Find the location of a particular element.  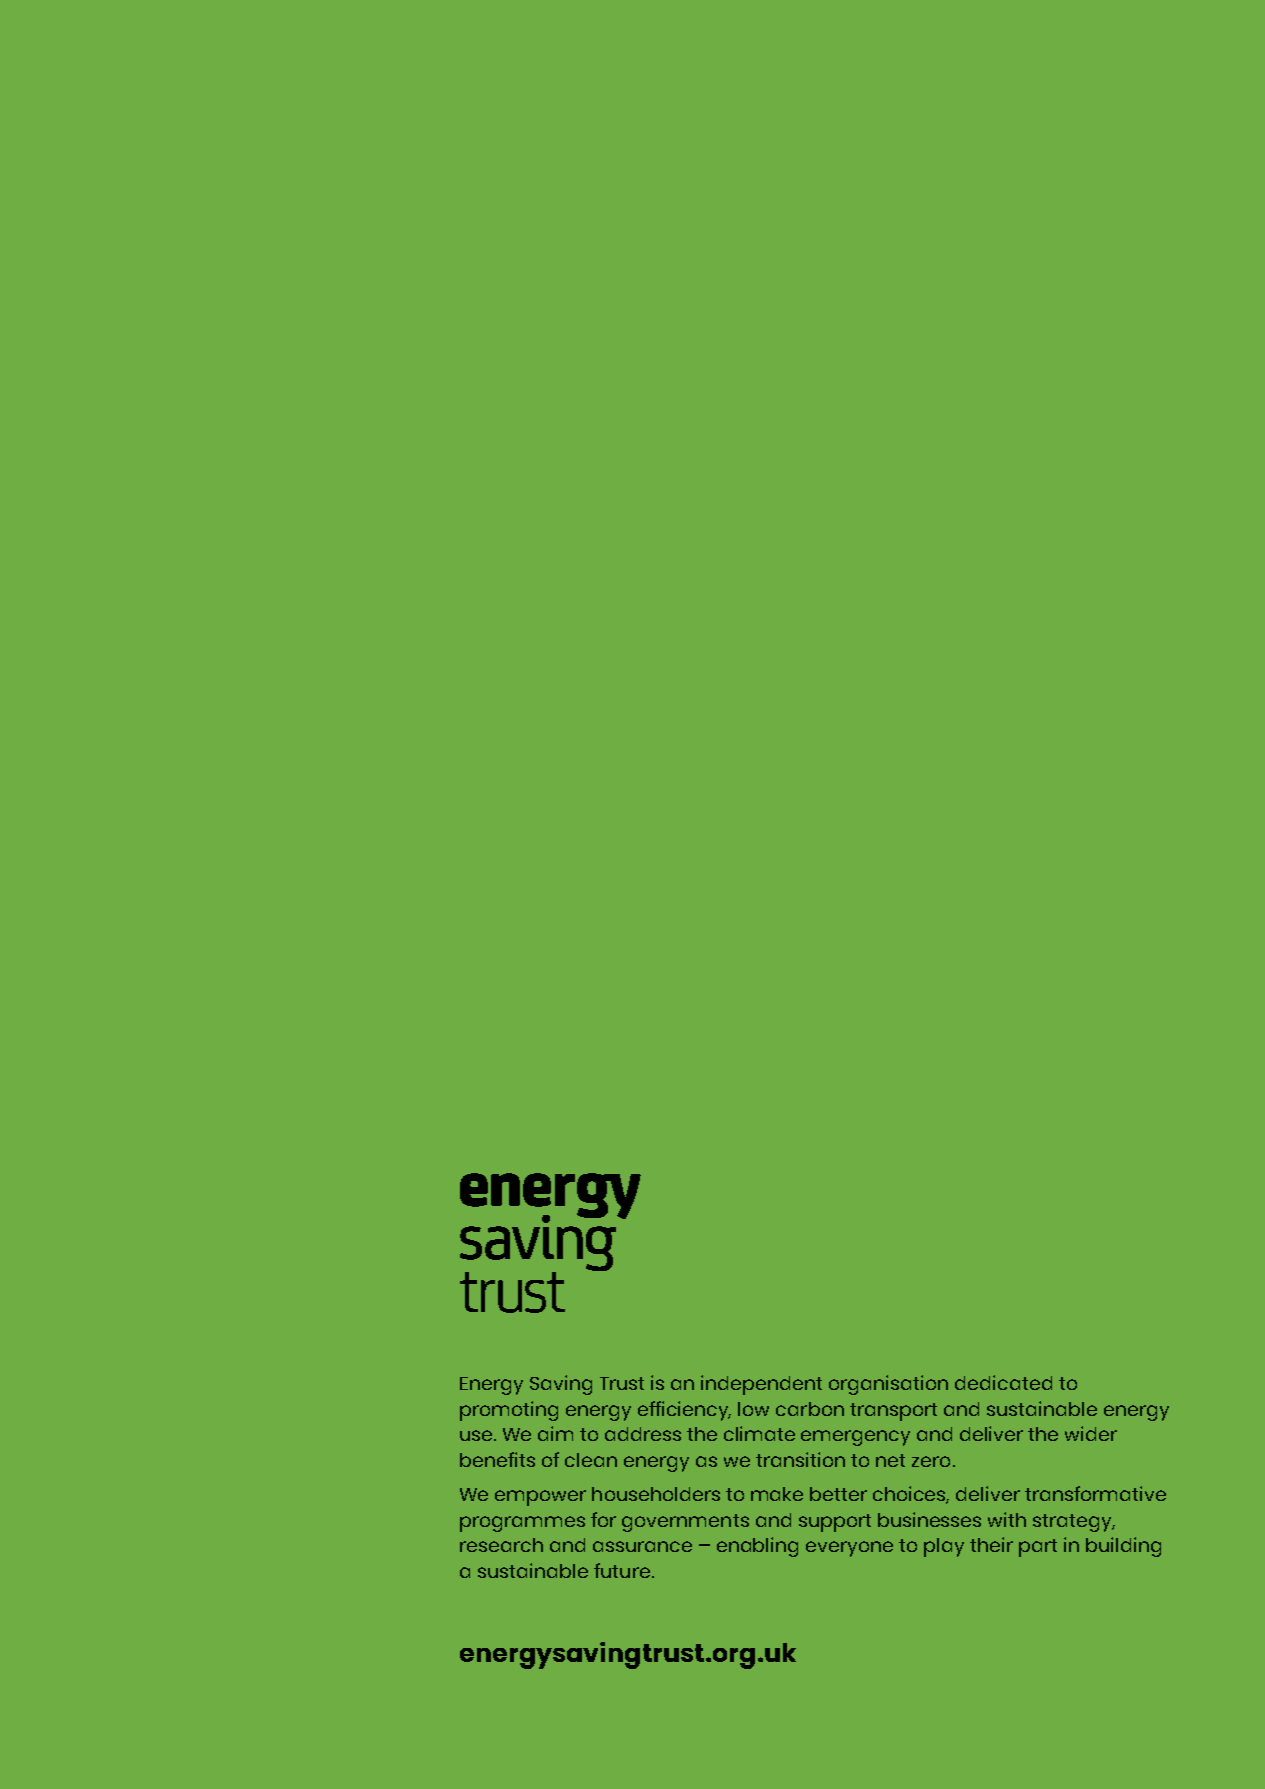

dedicated is located at coordinates (1003, 1382).
